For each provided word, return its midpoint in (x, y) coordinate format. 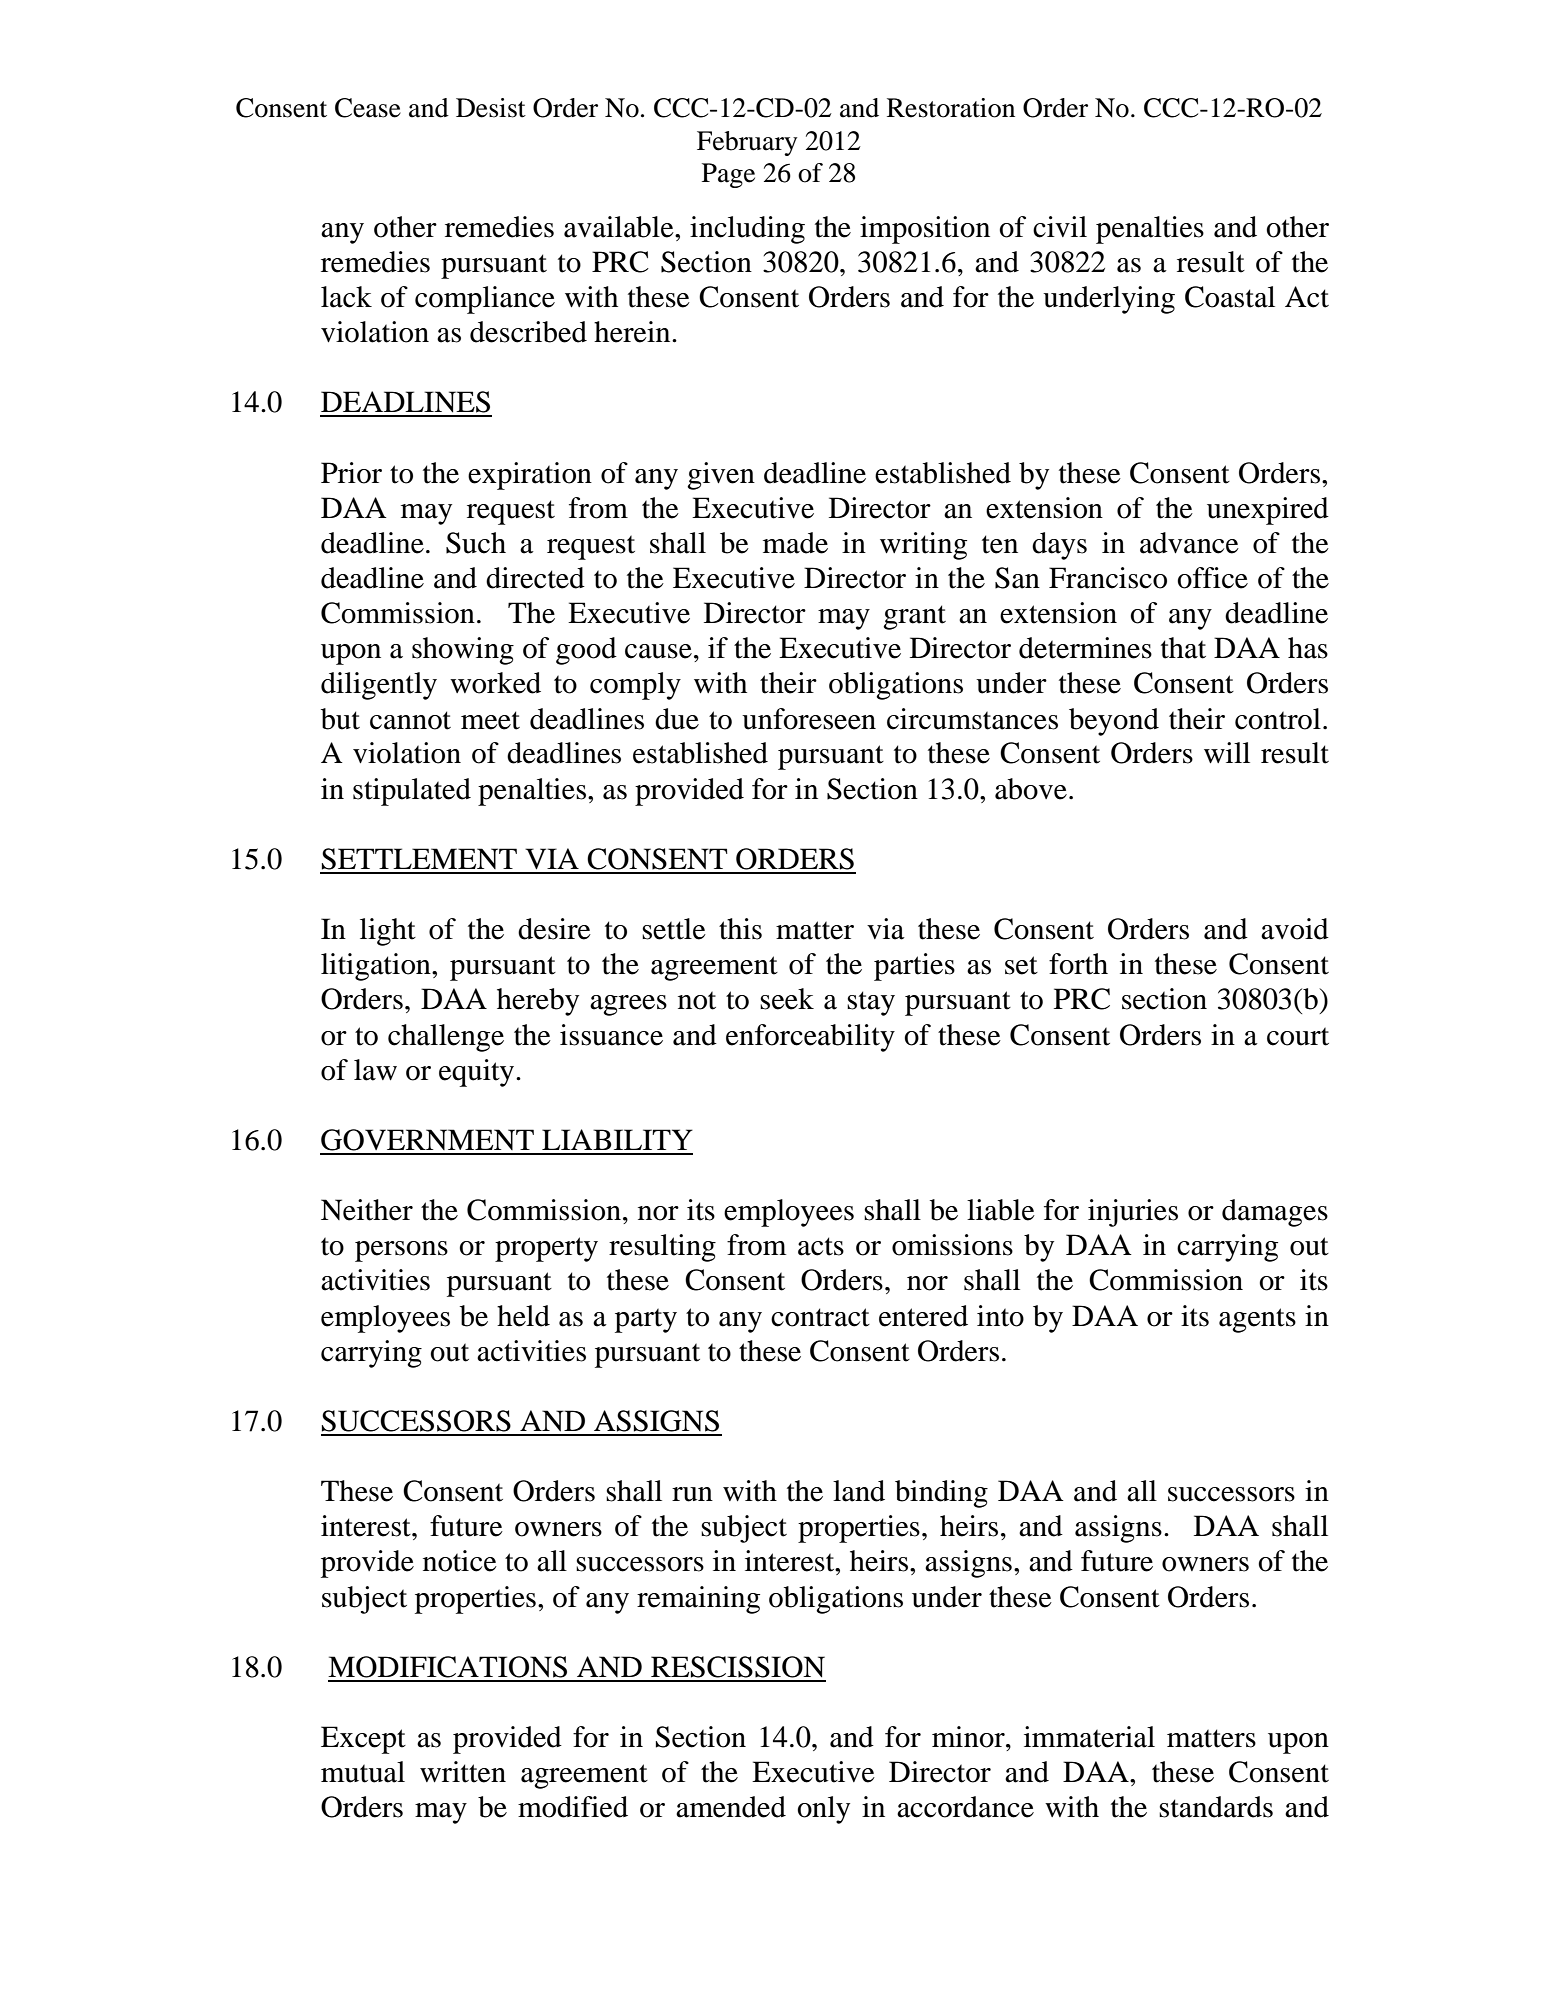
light (388, 932)
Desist (491, 108)
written (463, 1772)
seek (787, 999)
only (823, 1810)
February (747, 143)
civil (1060, 227)
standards (1216, 1807)
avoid (1295, 929)
